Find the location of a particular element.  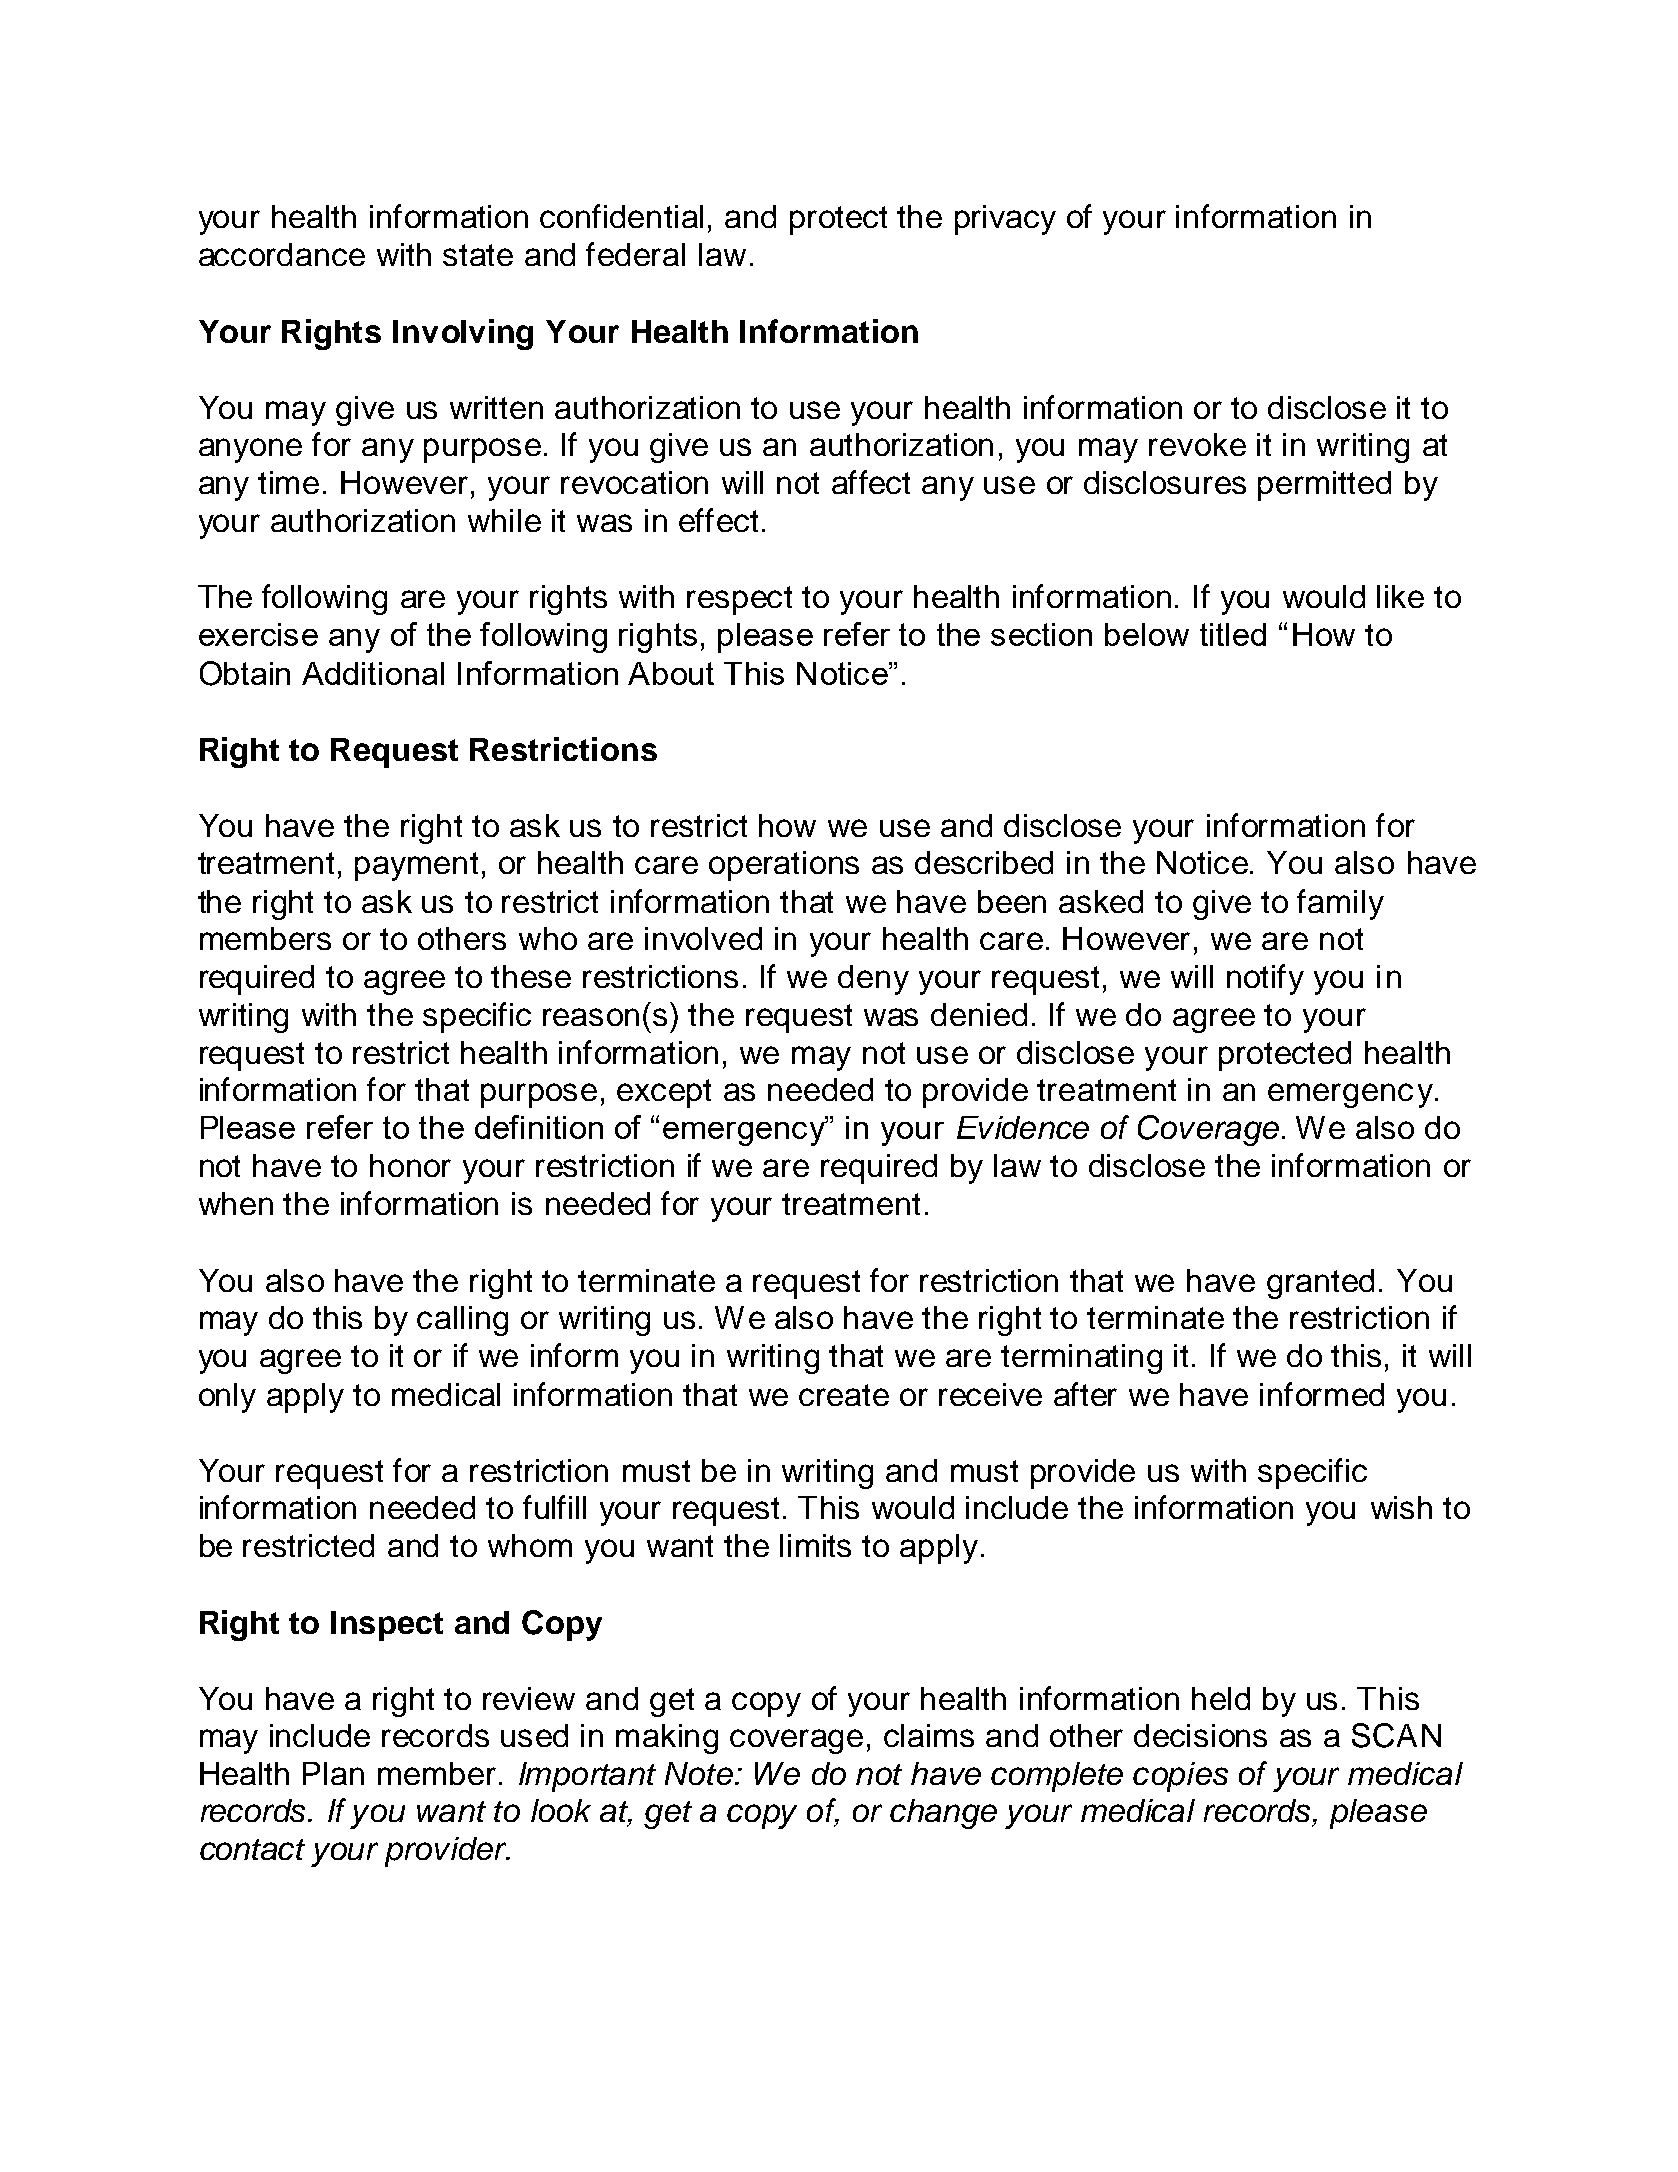

operations is located at coordinates (784, 866).
